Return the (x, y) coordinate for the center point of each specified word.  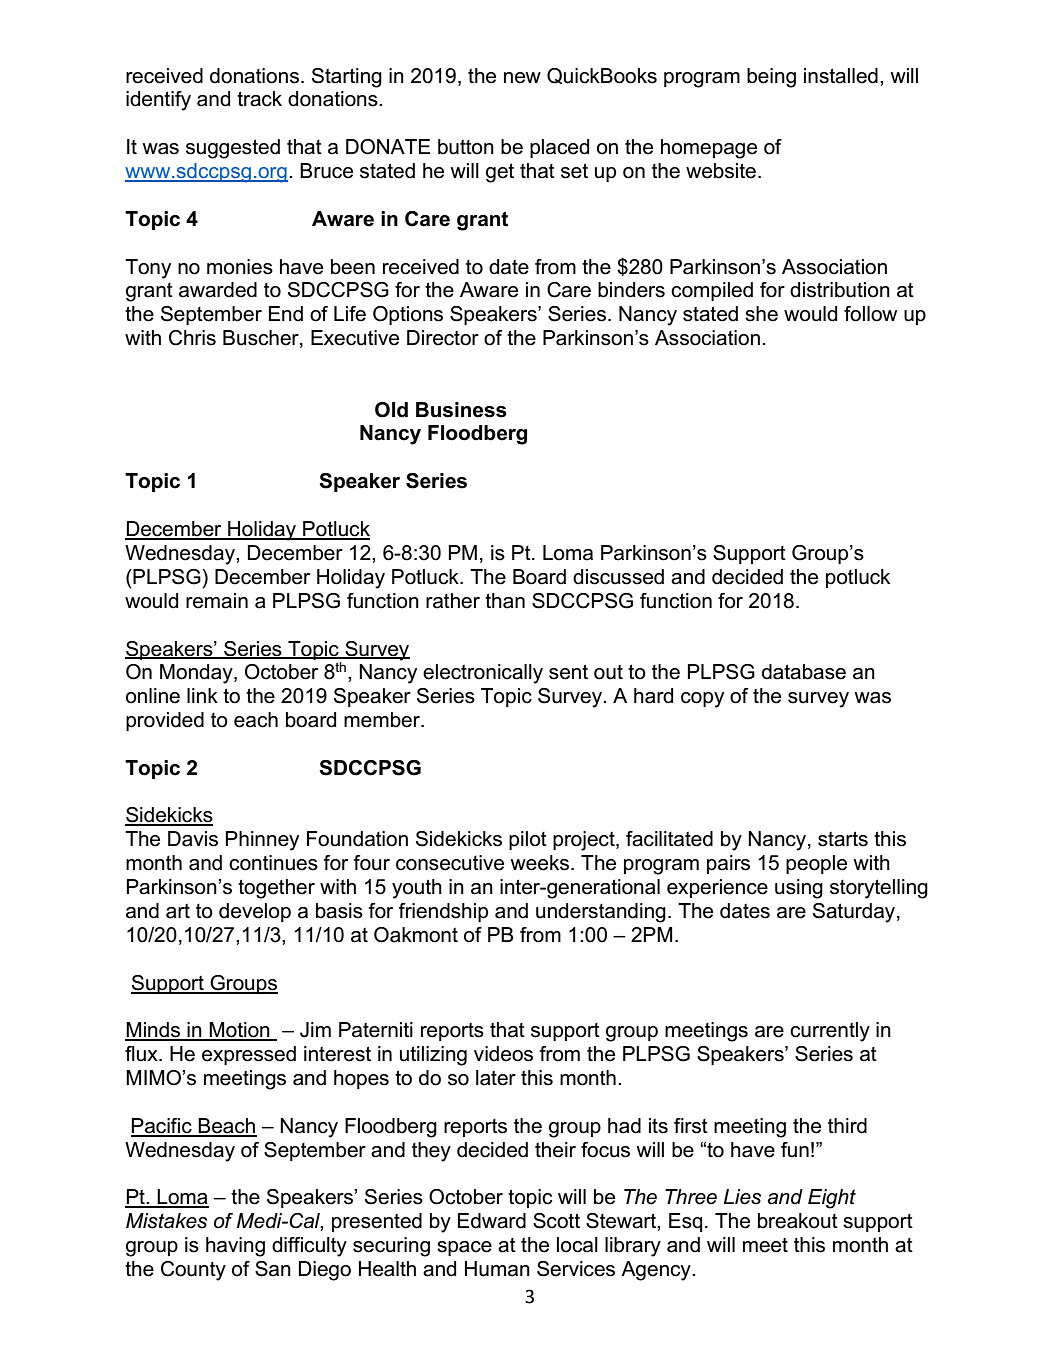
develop (255, 912)
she (761, 314)
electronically (483, 674)
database (804, 672)
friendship (443, 912)
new (522, 78)
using (799, 889)
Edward (492, 1221)
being (771, 78)
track (259, 99)
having (235, 1247)
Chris (192, 338)
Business (461, 410)
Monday (197, 674)
